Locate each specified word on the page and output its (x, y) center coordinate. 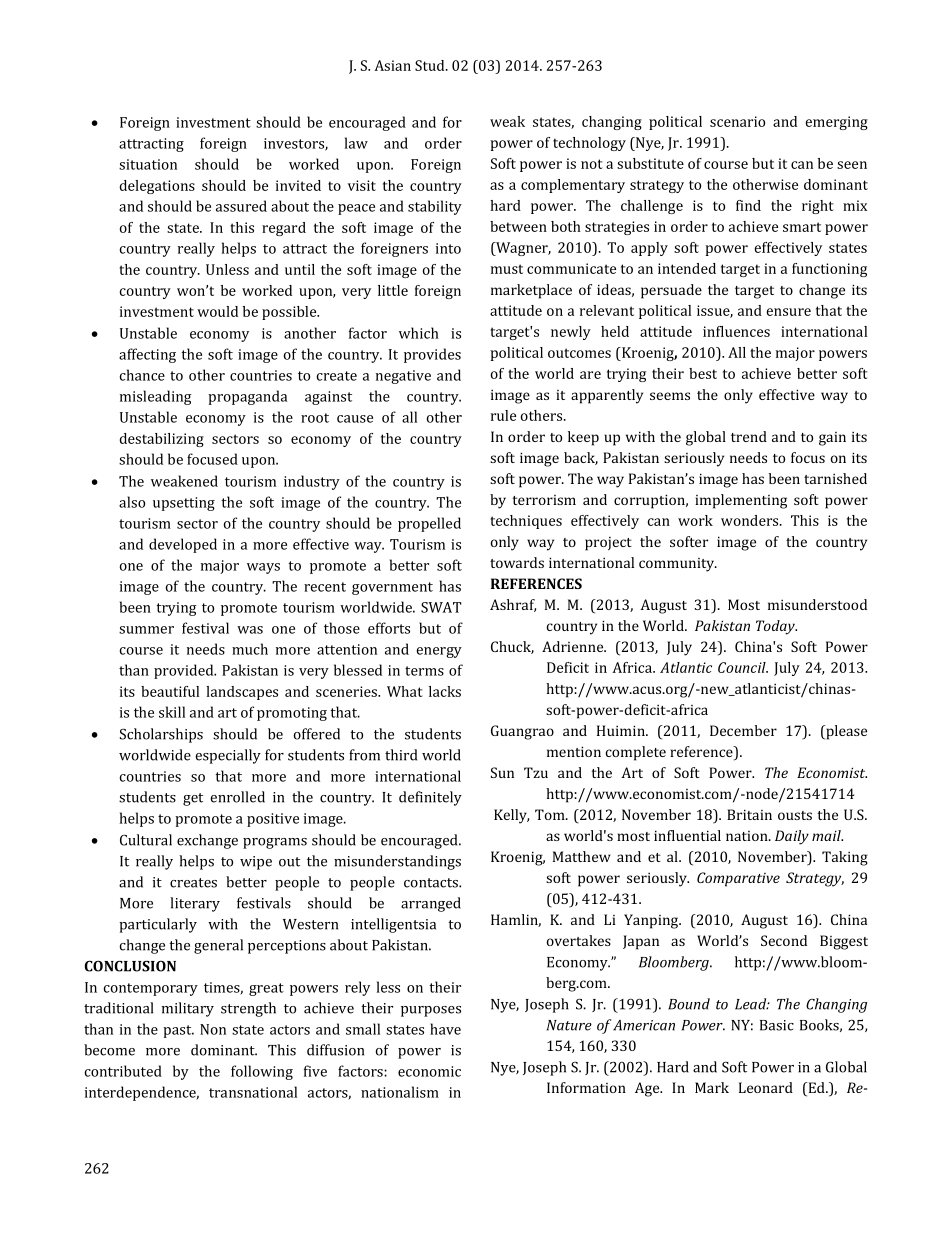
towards (517, 562)
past (178, 1031)
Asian (392, 65)
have (445, 1029)
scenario (737, 121)
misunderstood (817, 604)
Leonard (766, 1087)
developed (183, 545)
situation (148, 164)
